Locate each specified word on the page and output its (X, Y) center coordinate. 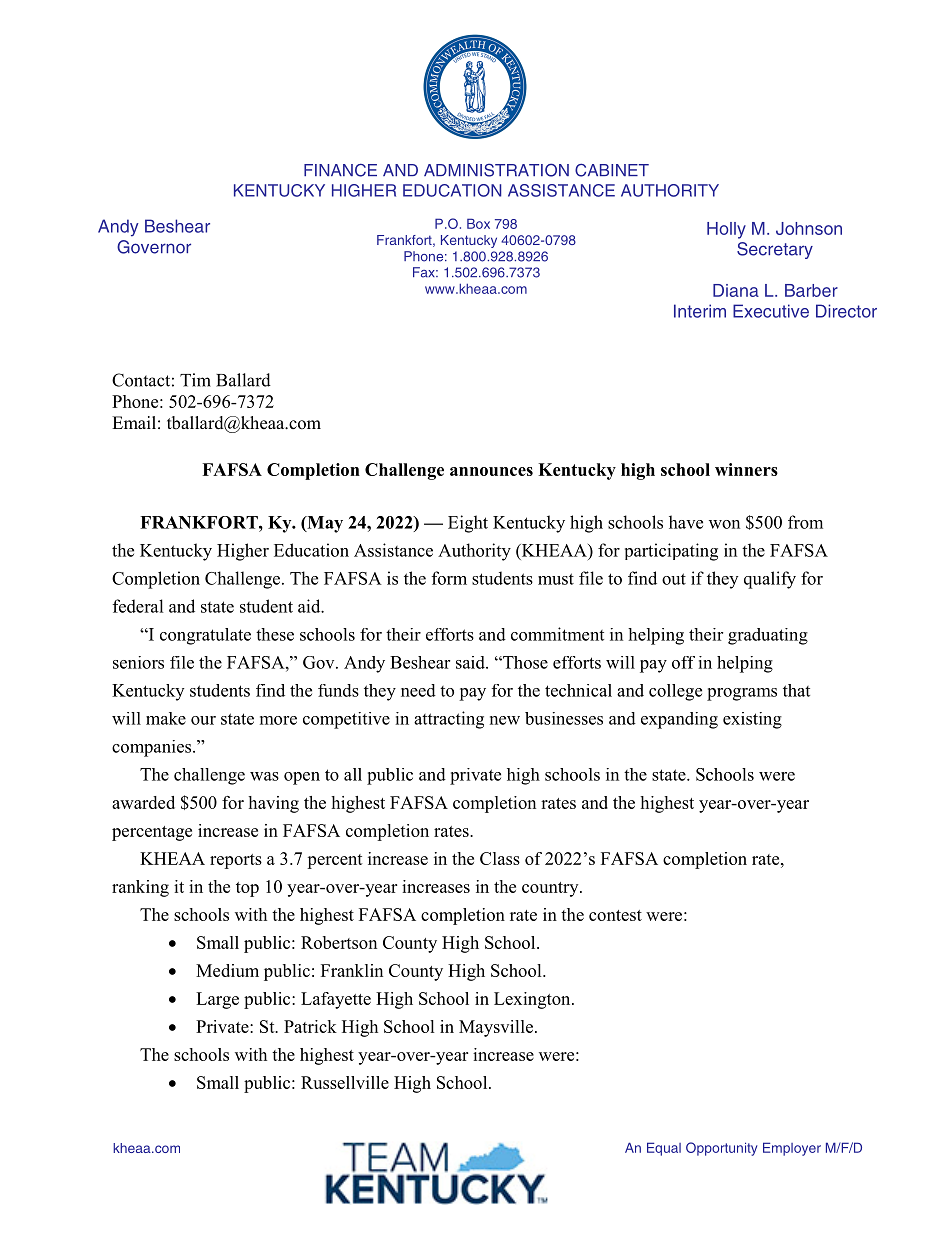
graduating (768, 636)
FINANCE (340, 170)
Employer (792, 1149)
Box (478, 223)
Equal (664, 1149)
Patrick (310, 1026)
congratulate (205, 636)
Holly (726, 230)
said (471, 662)
